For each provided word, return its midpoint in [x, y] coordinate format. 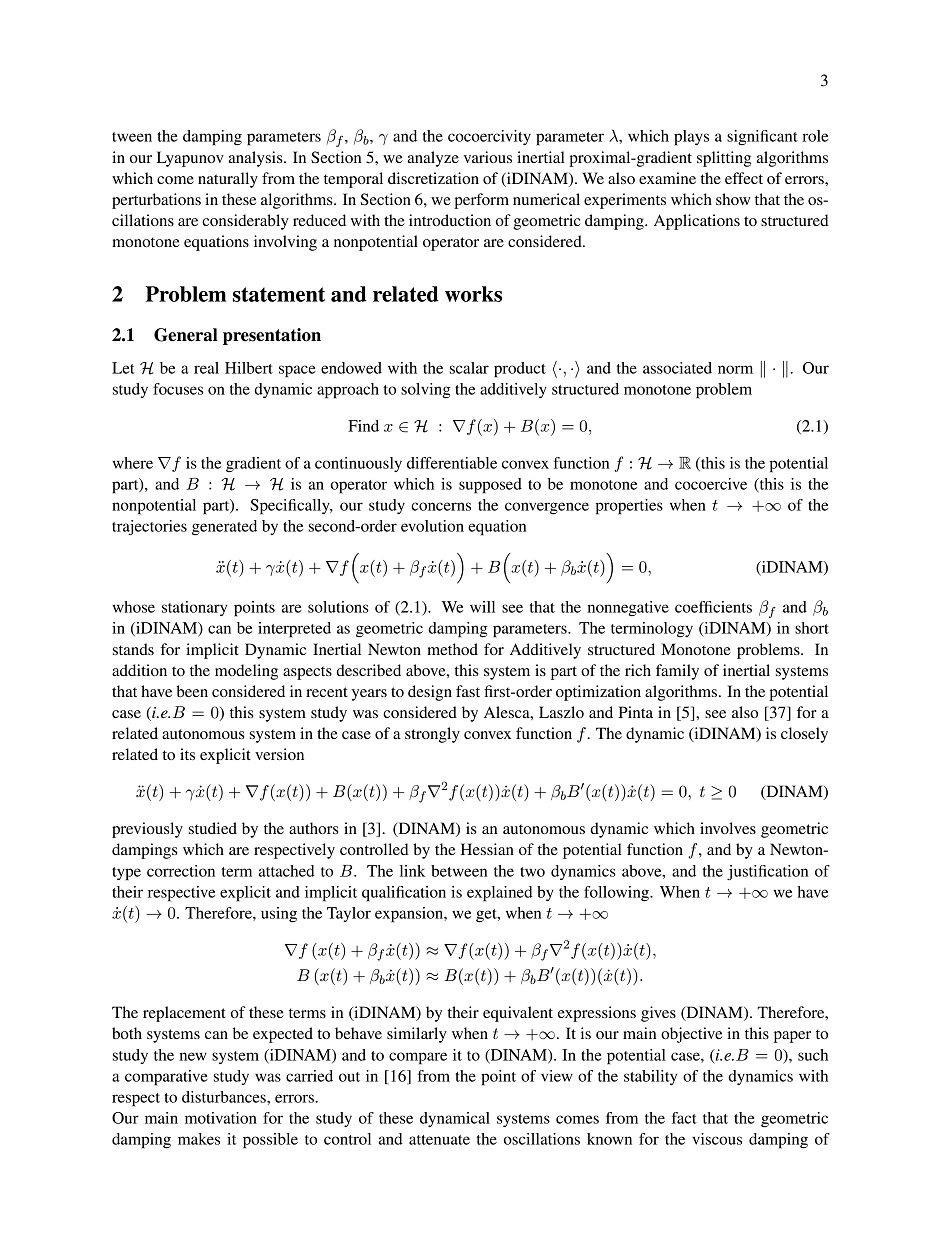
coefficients [713, 607]
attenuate [439, 1140]
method [452, 649]
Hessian [487, 849]
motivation [221, 1118]
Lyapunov [190, 159]
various [488, 157]
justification [767, 872]
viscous [717, 1139]
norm [735, 369]
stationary [194, 608]
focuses [178, 389]
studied [213, 828]
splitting [724, 159]
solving [426, 391]
